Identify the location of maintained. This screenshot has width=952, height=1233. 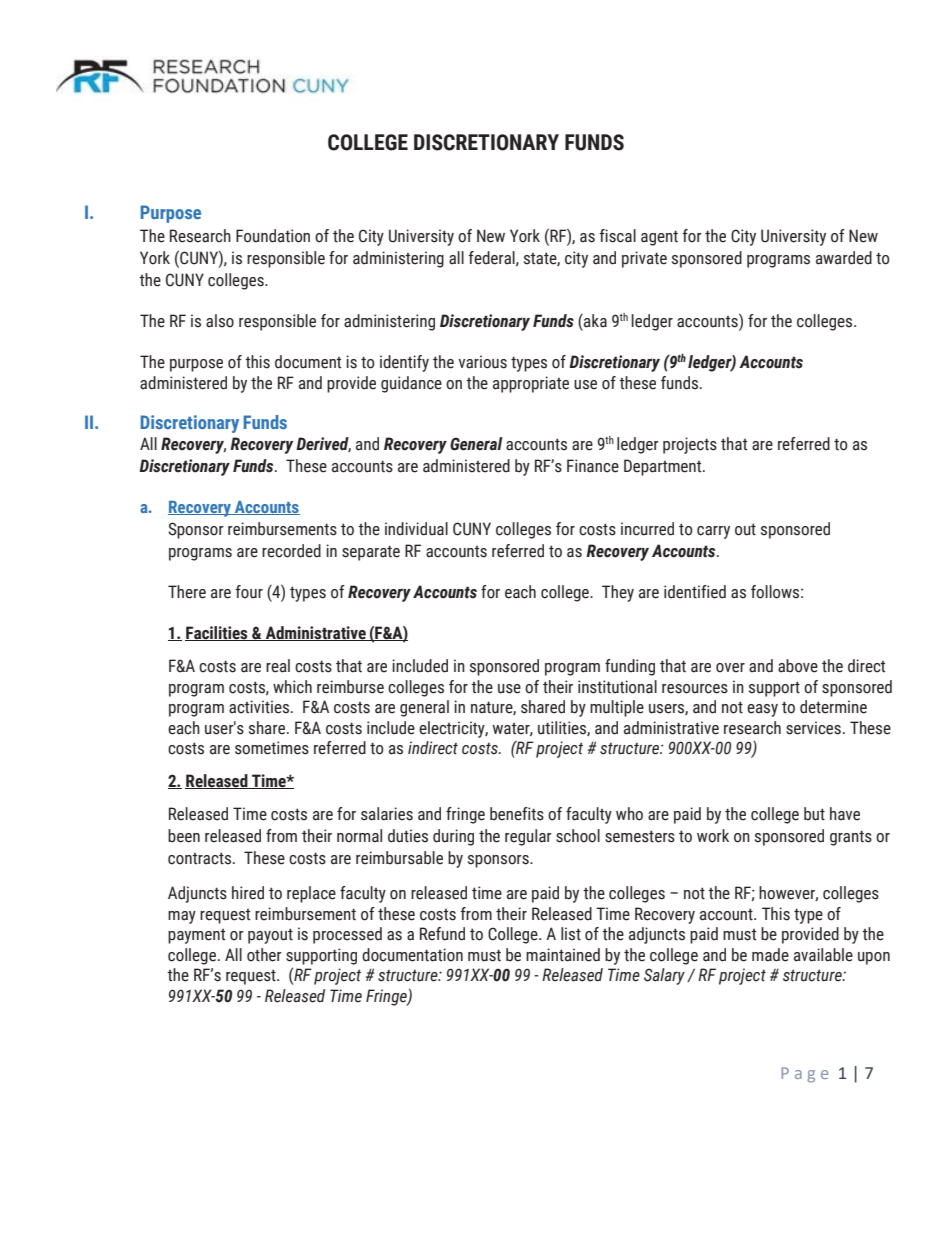
(563, 955).
